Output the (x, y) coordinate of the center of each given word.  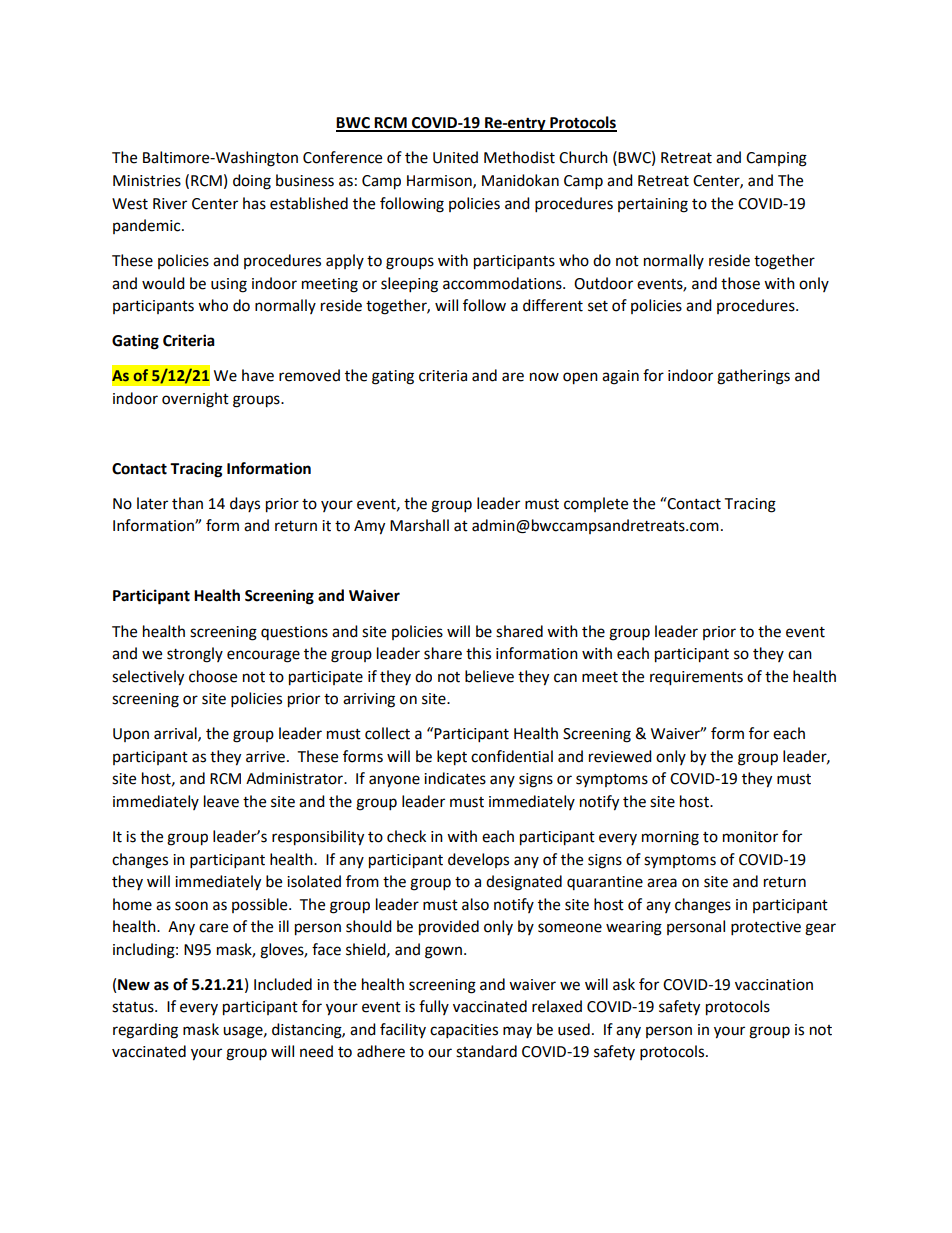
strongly (195, 655)
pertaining (653, 205)
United (455, 157)
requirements (696, 678)
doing (252, 182)
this (478, 653)
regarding (145, 1031)
